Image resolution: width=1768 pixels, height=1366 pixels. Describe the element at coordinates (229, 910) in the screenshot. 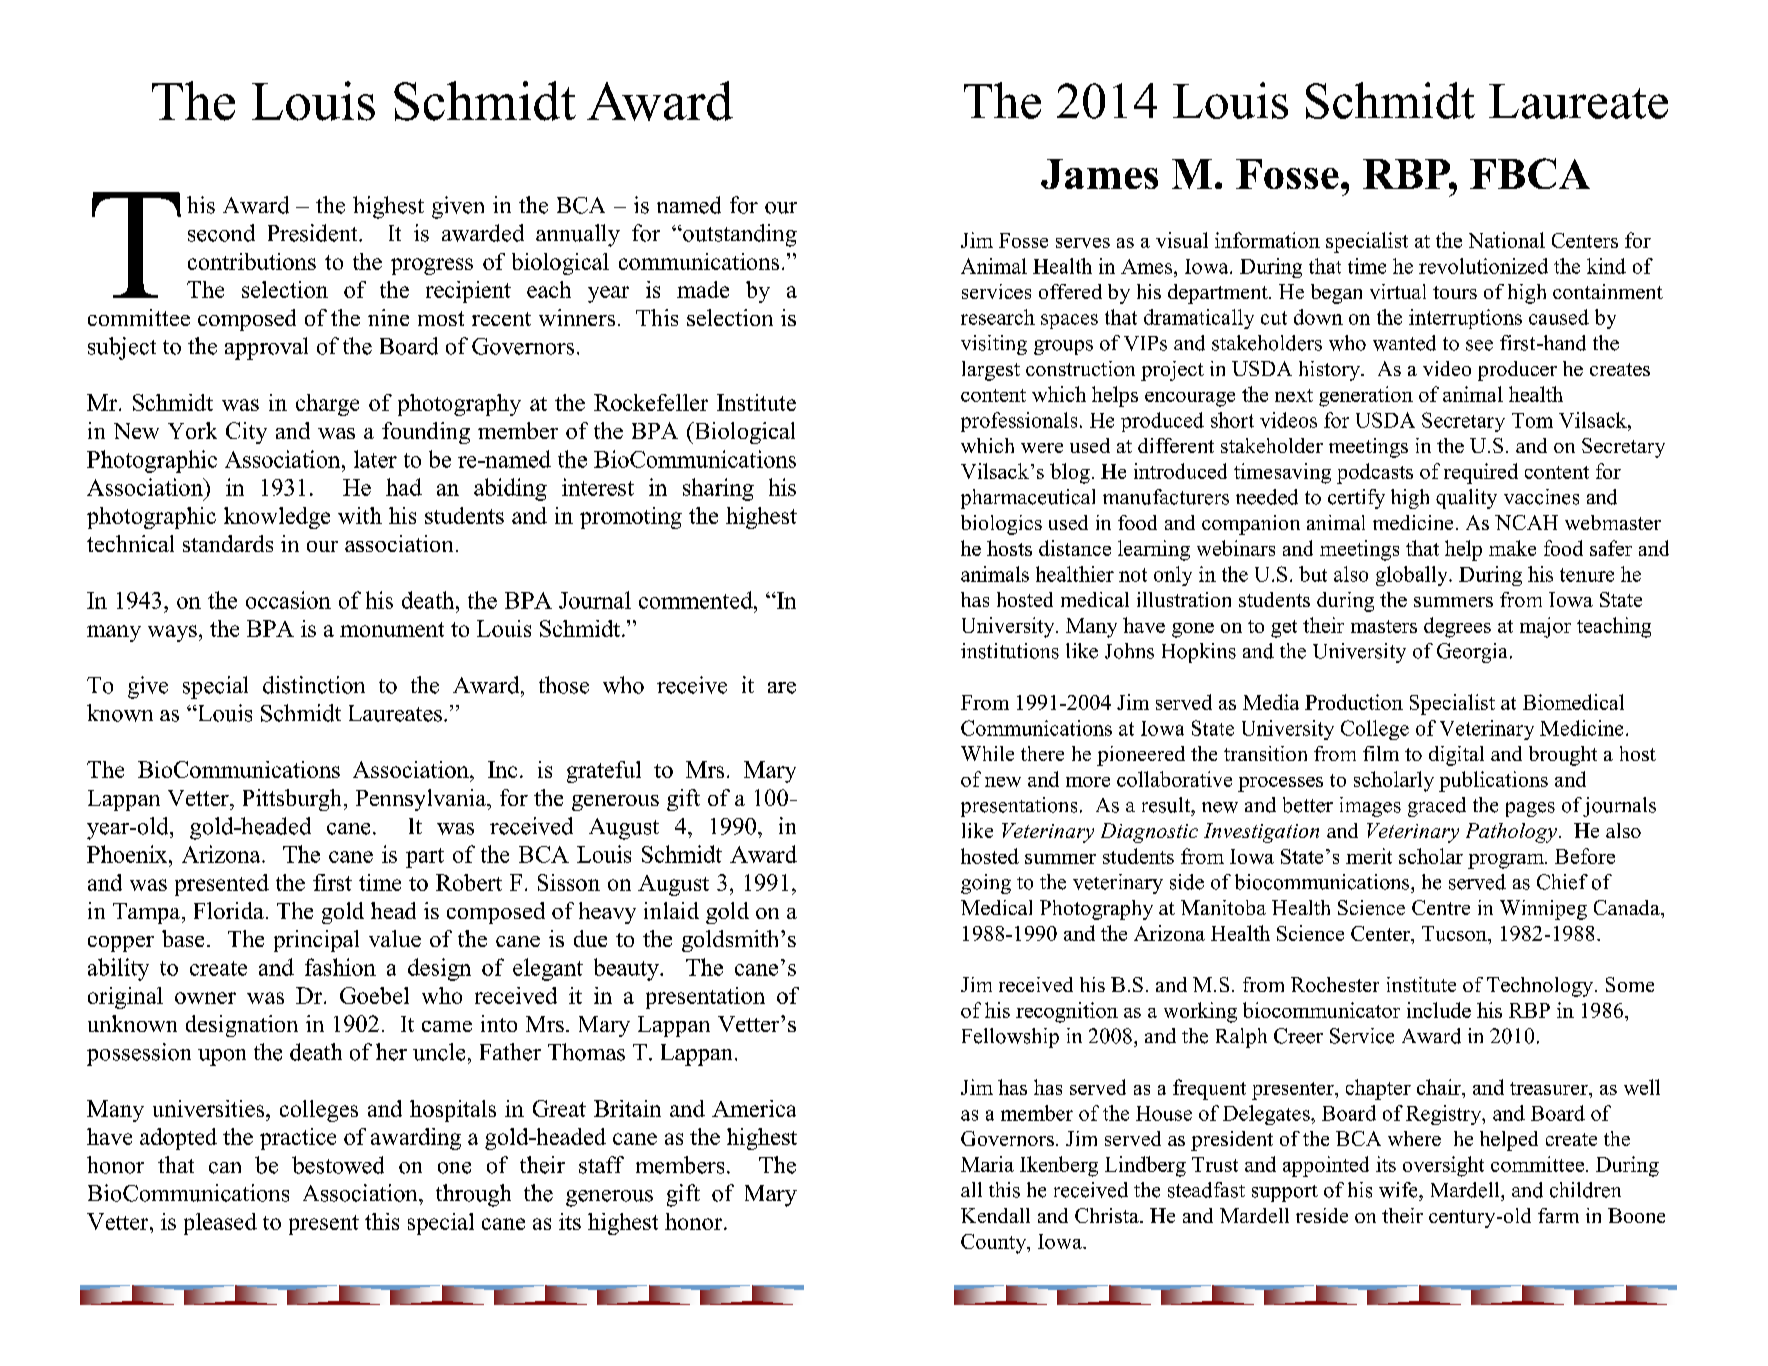

I see `Florida` at that location.
